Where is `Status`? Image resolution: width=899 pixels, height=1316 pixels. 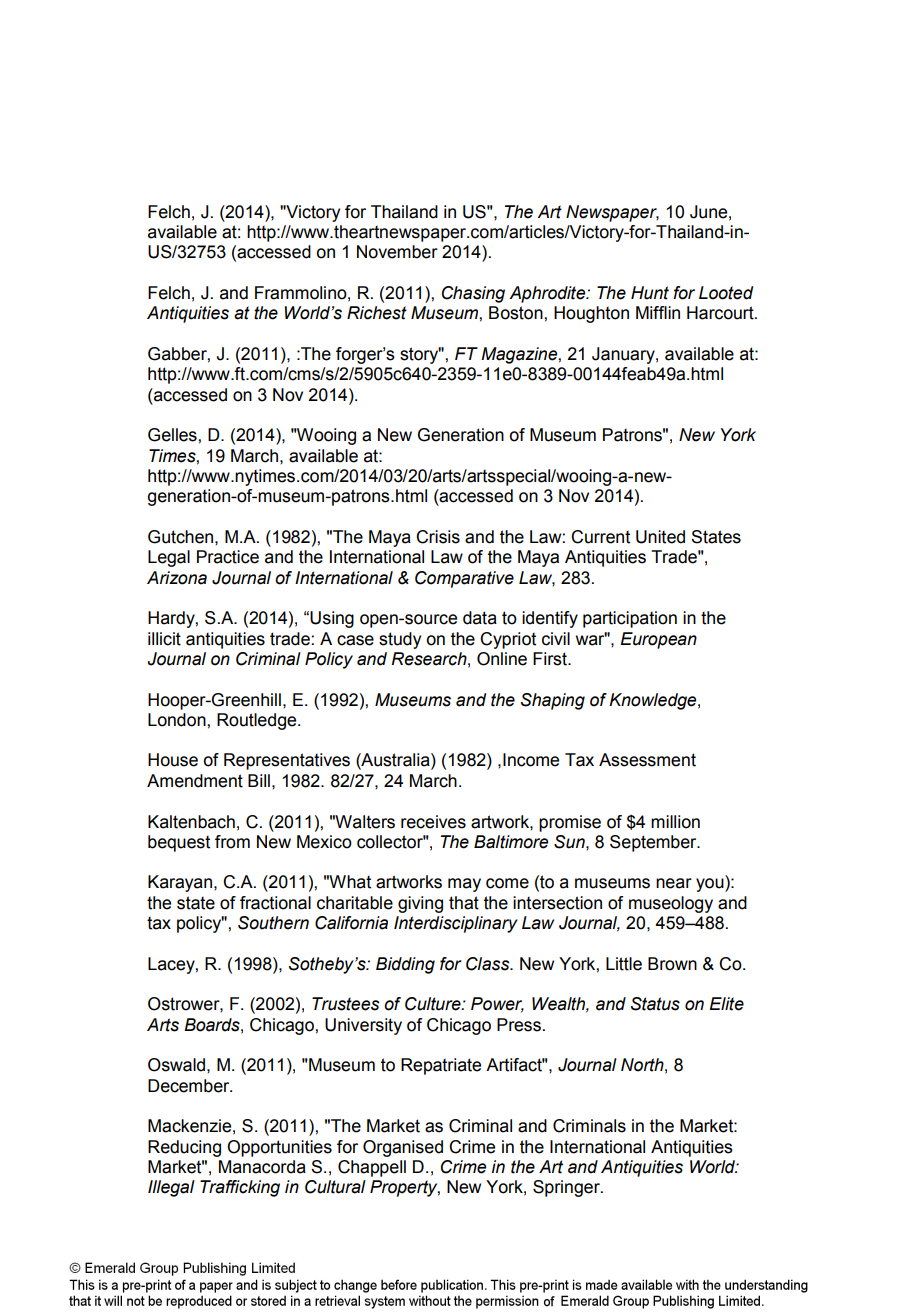 Status is located at coordinates (655, 1004).
